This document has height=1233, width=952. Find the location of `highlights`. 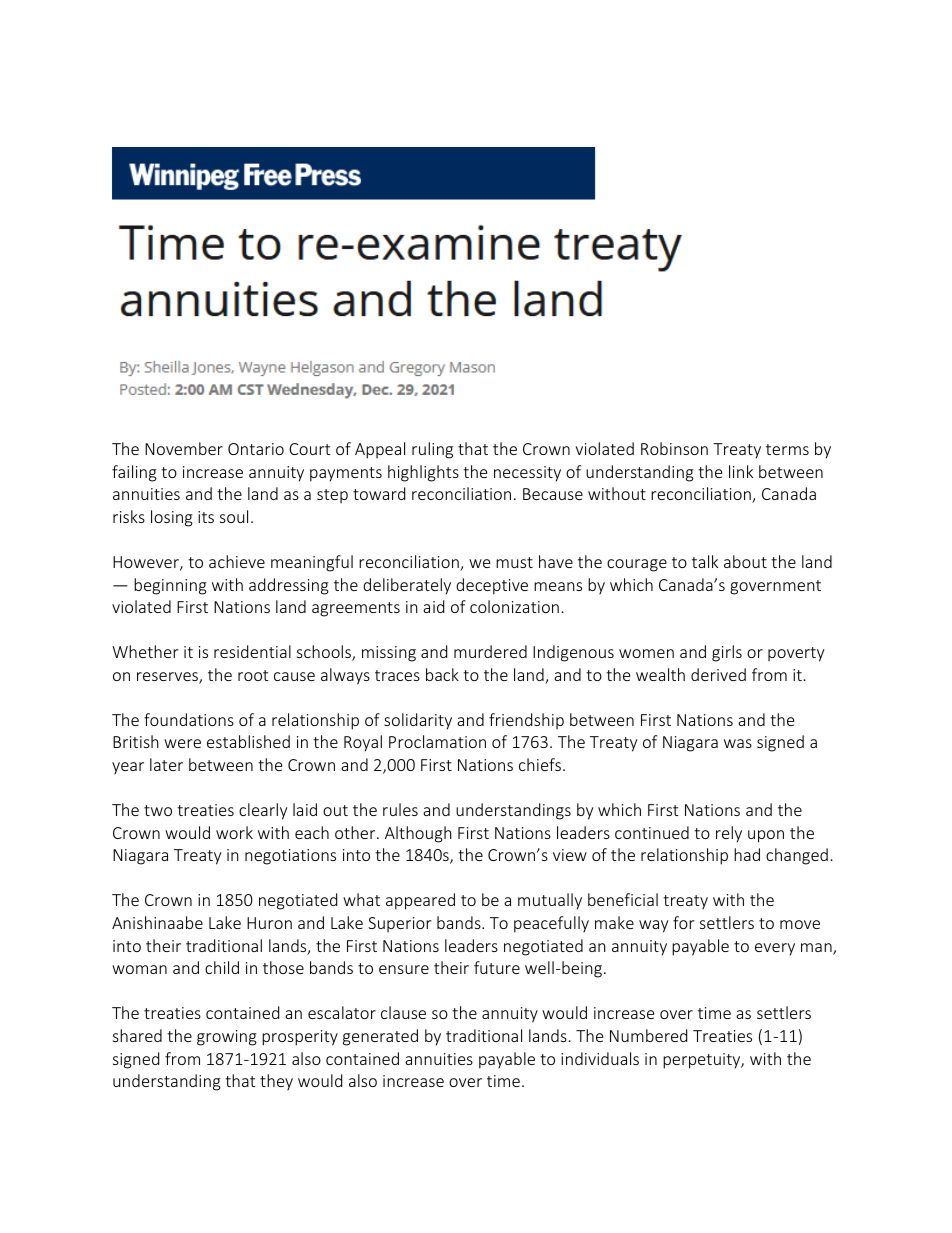

highlights is located at coordinates (423, 473).
